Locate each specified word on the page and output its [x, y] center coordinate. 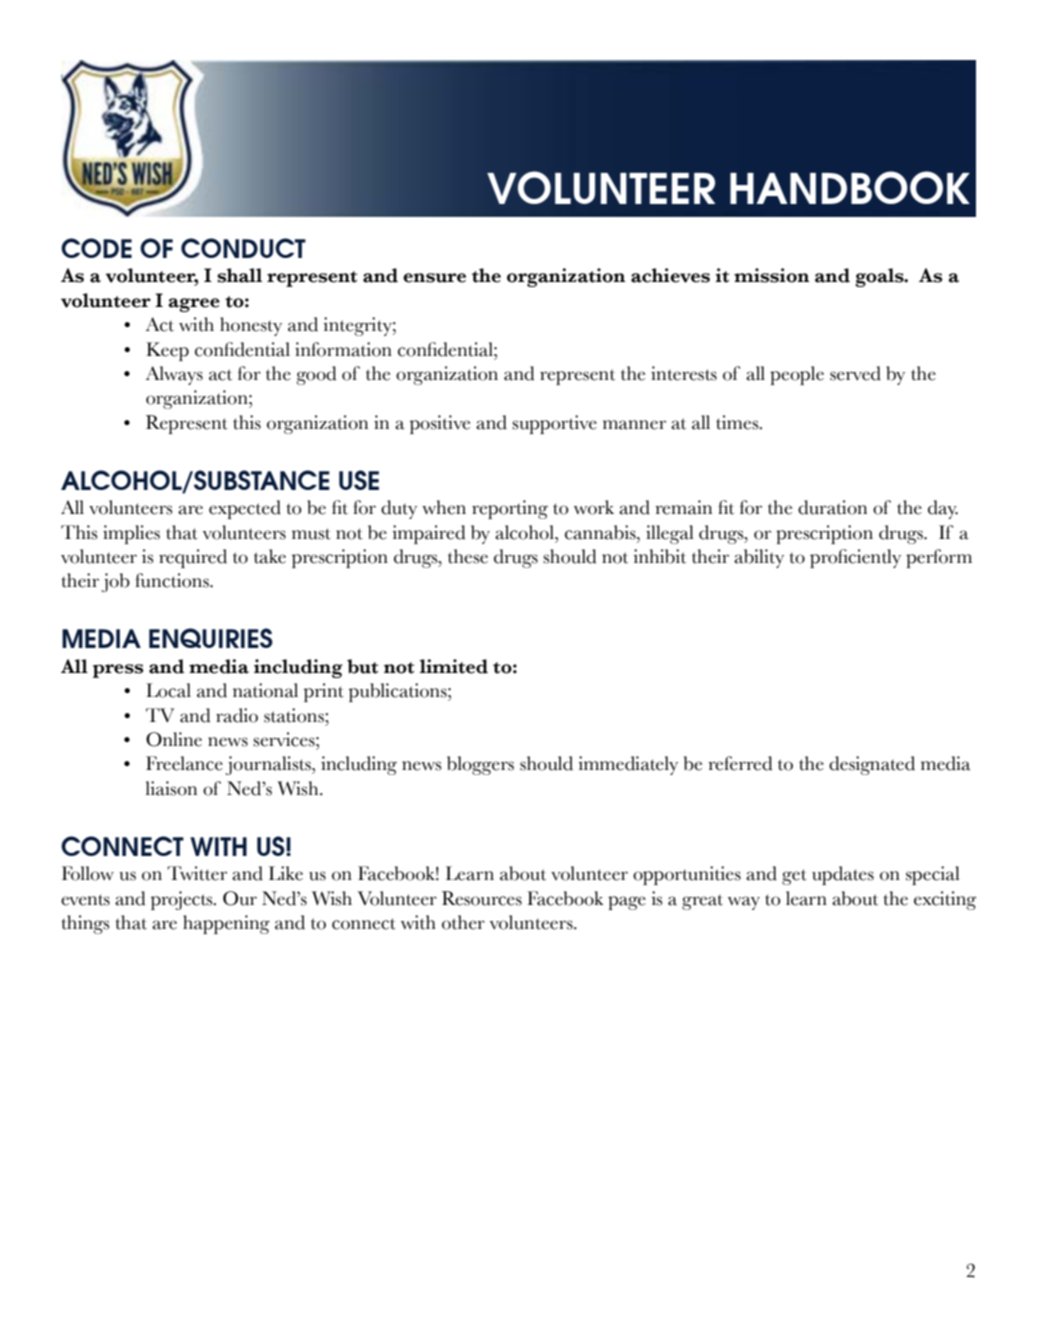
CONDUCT [243, 248]
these [468, 556]
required [193, 558]
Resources [482, 898]
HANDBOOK [850, 187]
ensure [434, 278]
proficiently [855, 558]
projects [183, 900]
